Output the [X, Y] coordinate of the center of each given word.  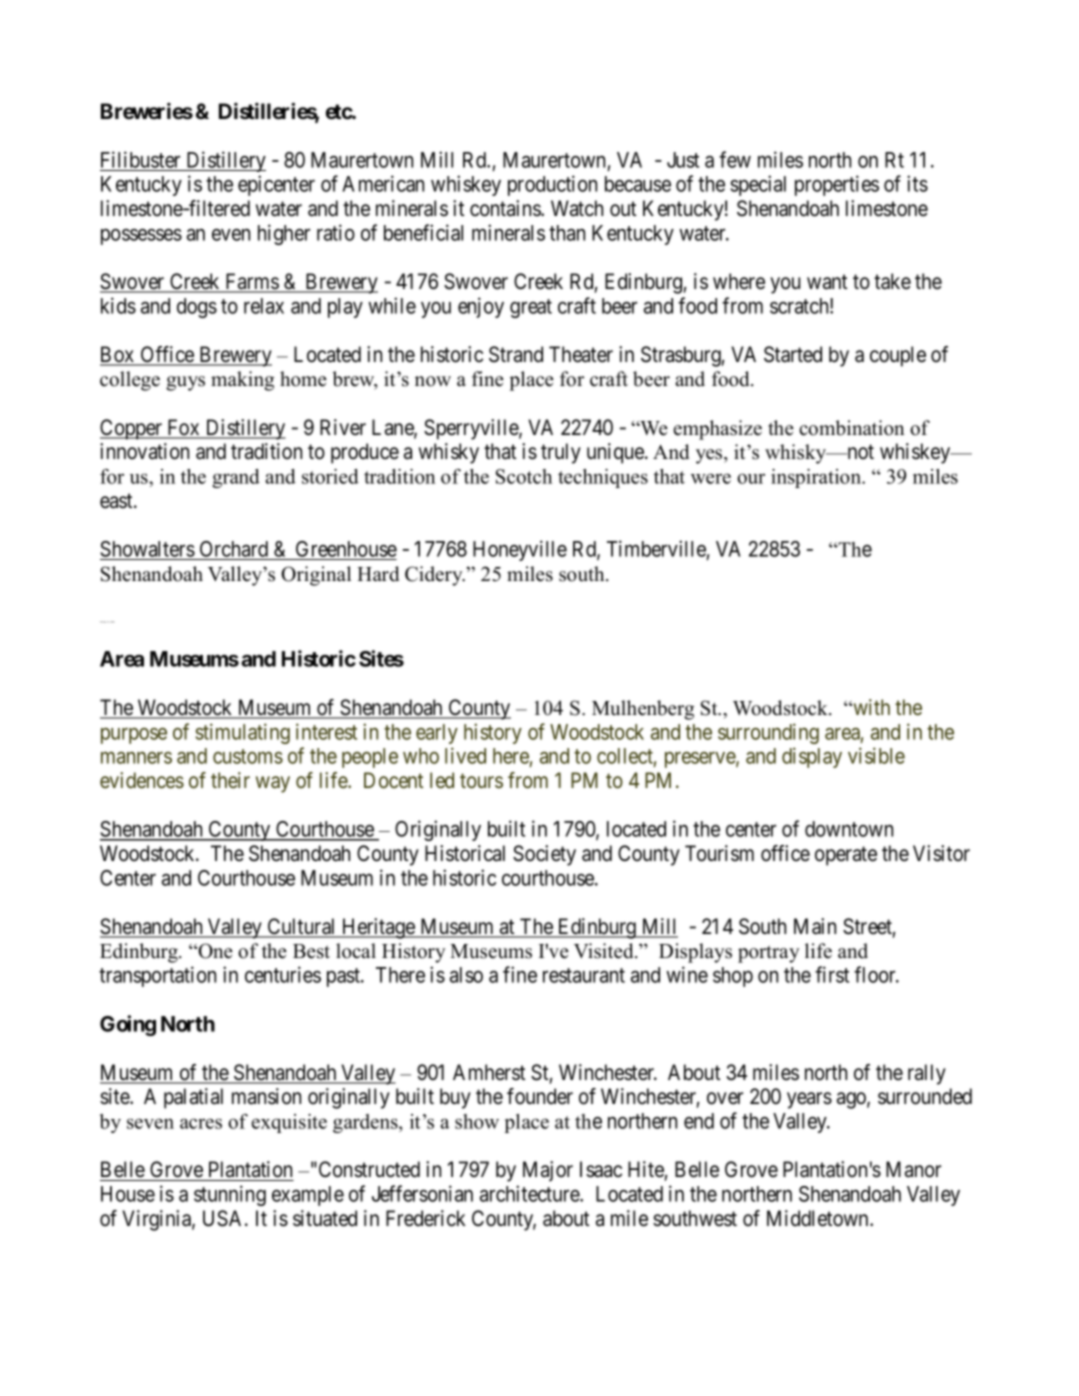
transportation [157, 976]
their [230, 780]
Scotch [524, 476]
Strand [516, 354]
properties [837, 185]
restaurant [584, 975]
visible [876, 755]
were [711, 478]
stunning [230, 1195]
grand [236, 478]
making [242, 381]
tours [481, 781]
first [832, 974]
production [552, 185]
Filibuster [140, 159]
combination [851, 428]
